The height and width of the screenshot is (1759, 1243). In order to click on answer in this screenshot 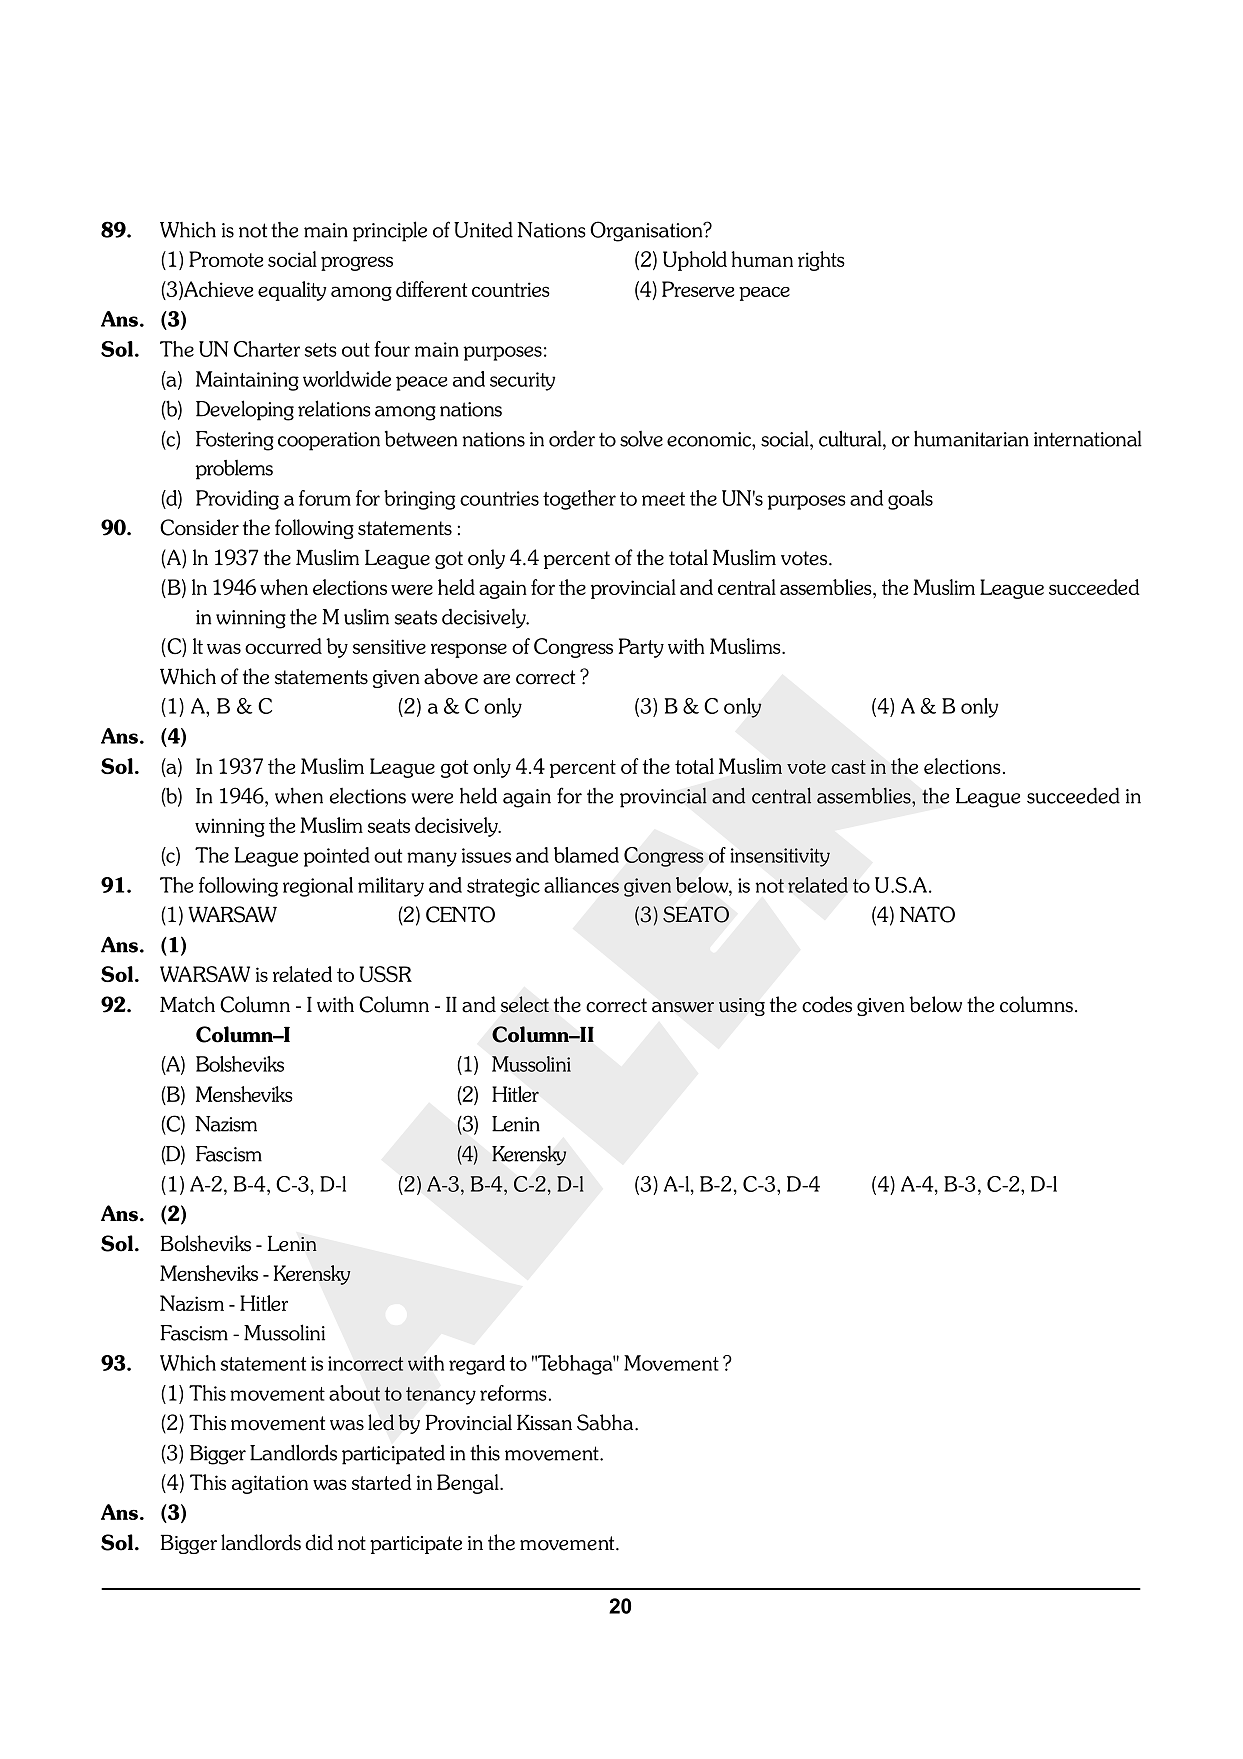, I will do `click(683, 1007)`.
